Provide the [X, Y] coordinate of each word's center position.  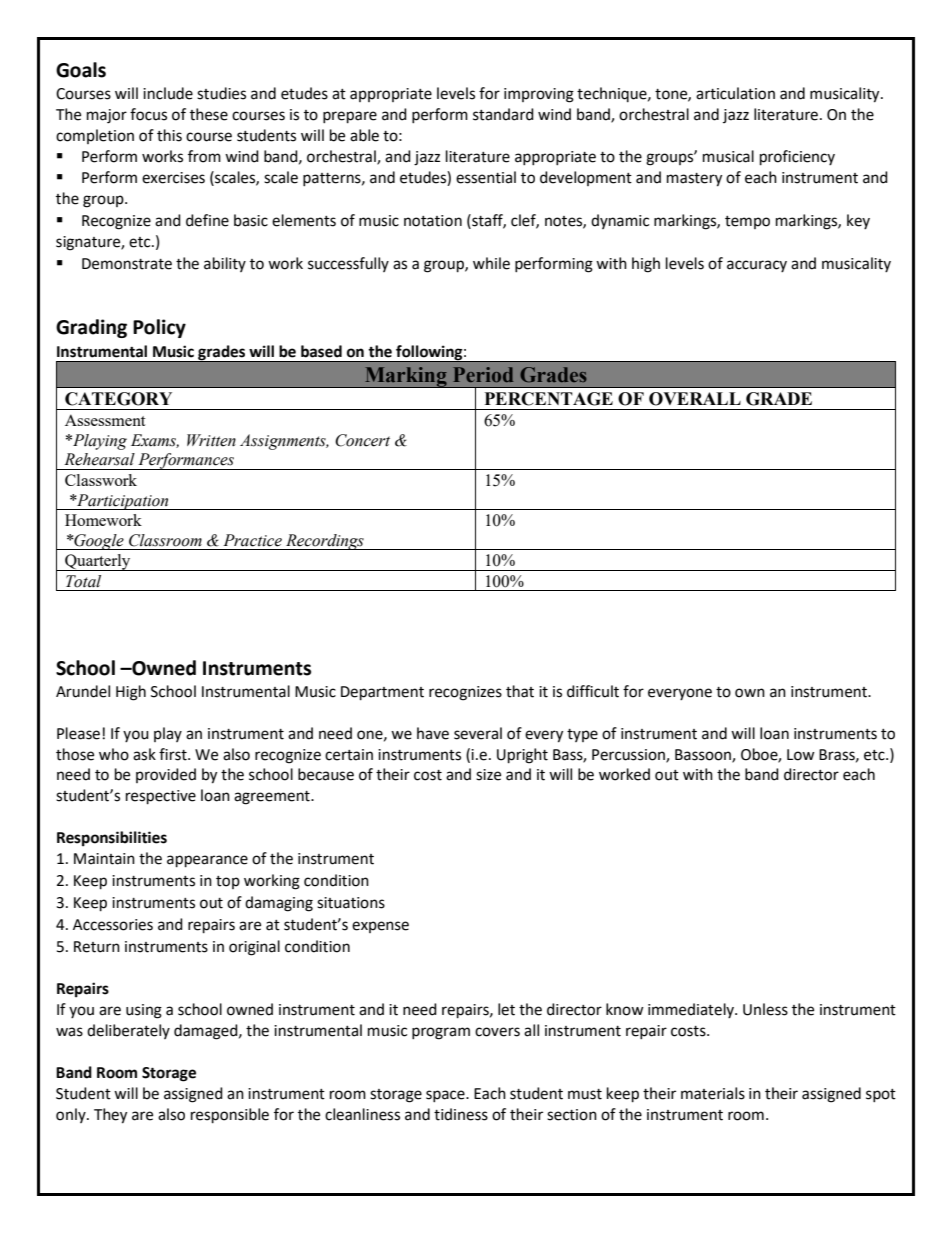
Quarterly [98, 562]
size [488, 775]
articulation [735, 93]
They [110, 1116]
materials [713, 1093]
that [520, 691]
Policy [159, 328]
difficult [593, 691]
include [168, 93]
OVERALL [695, 399]
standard [503, 114]
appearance [207, 861]
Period [483, 374]
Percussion [629, 755]
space [446, 1096]
